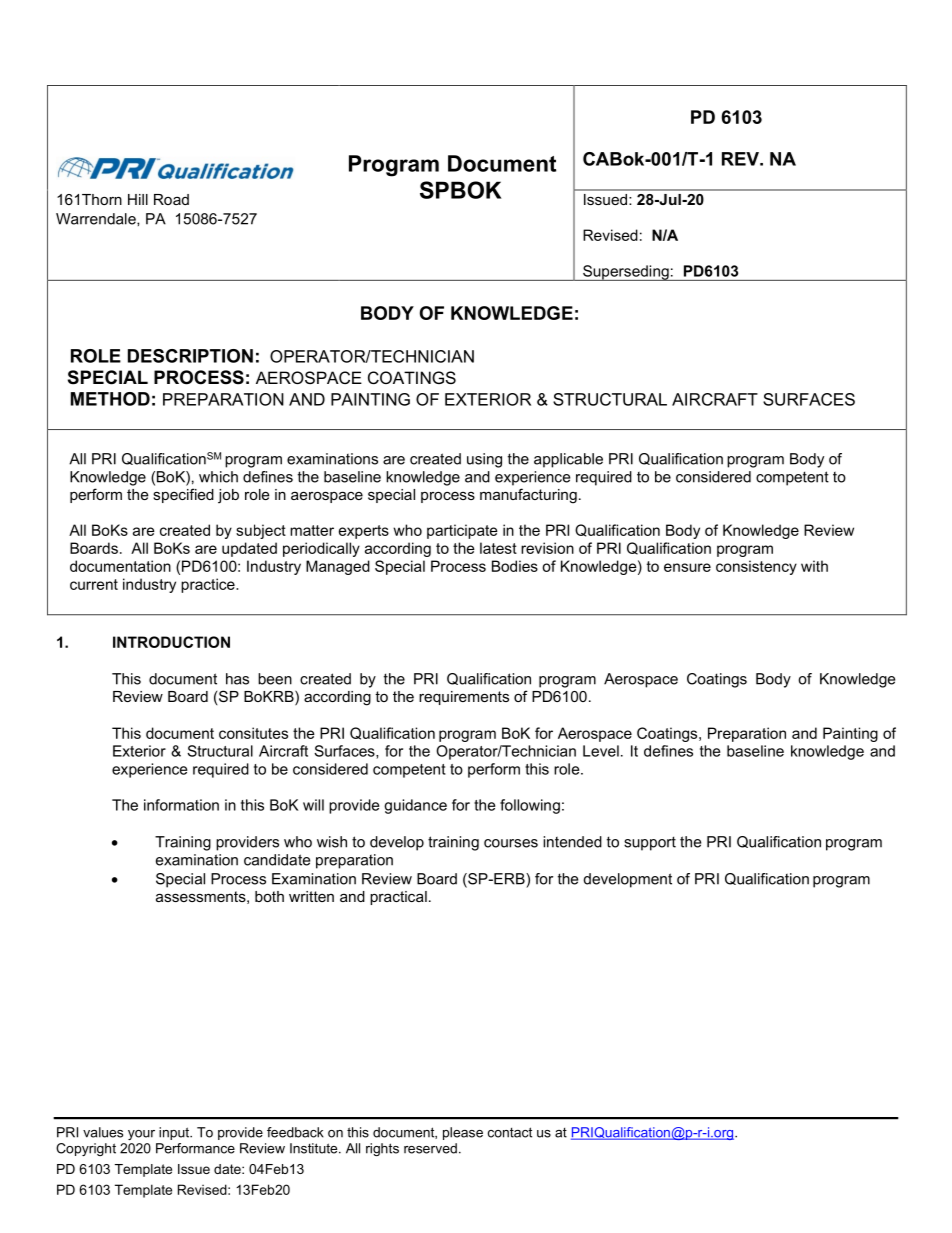 The image size is (952, 1233). What do you see at coordinates (171, 642) in the screenshot?
I see `INTRODUCTION` at bounding box center [171, 642].
